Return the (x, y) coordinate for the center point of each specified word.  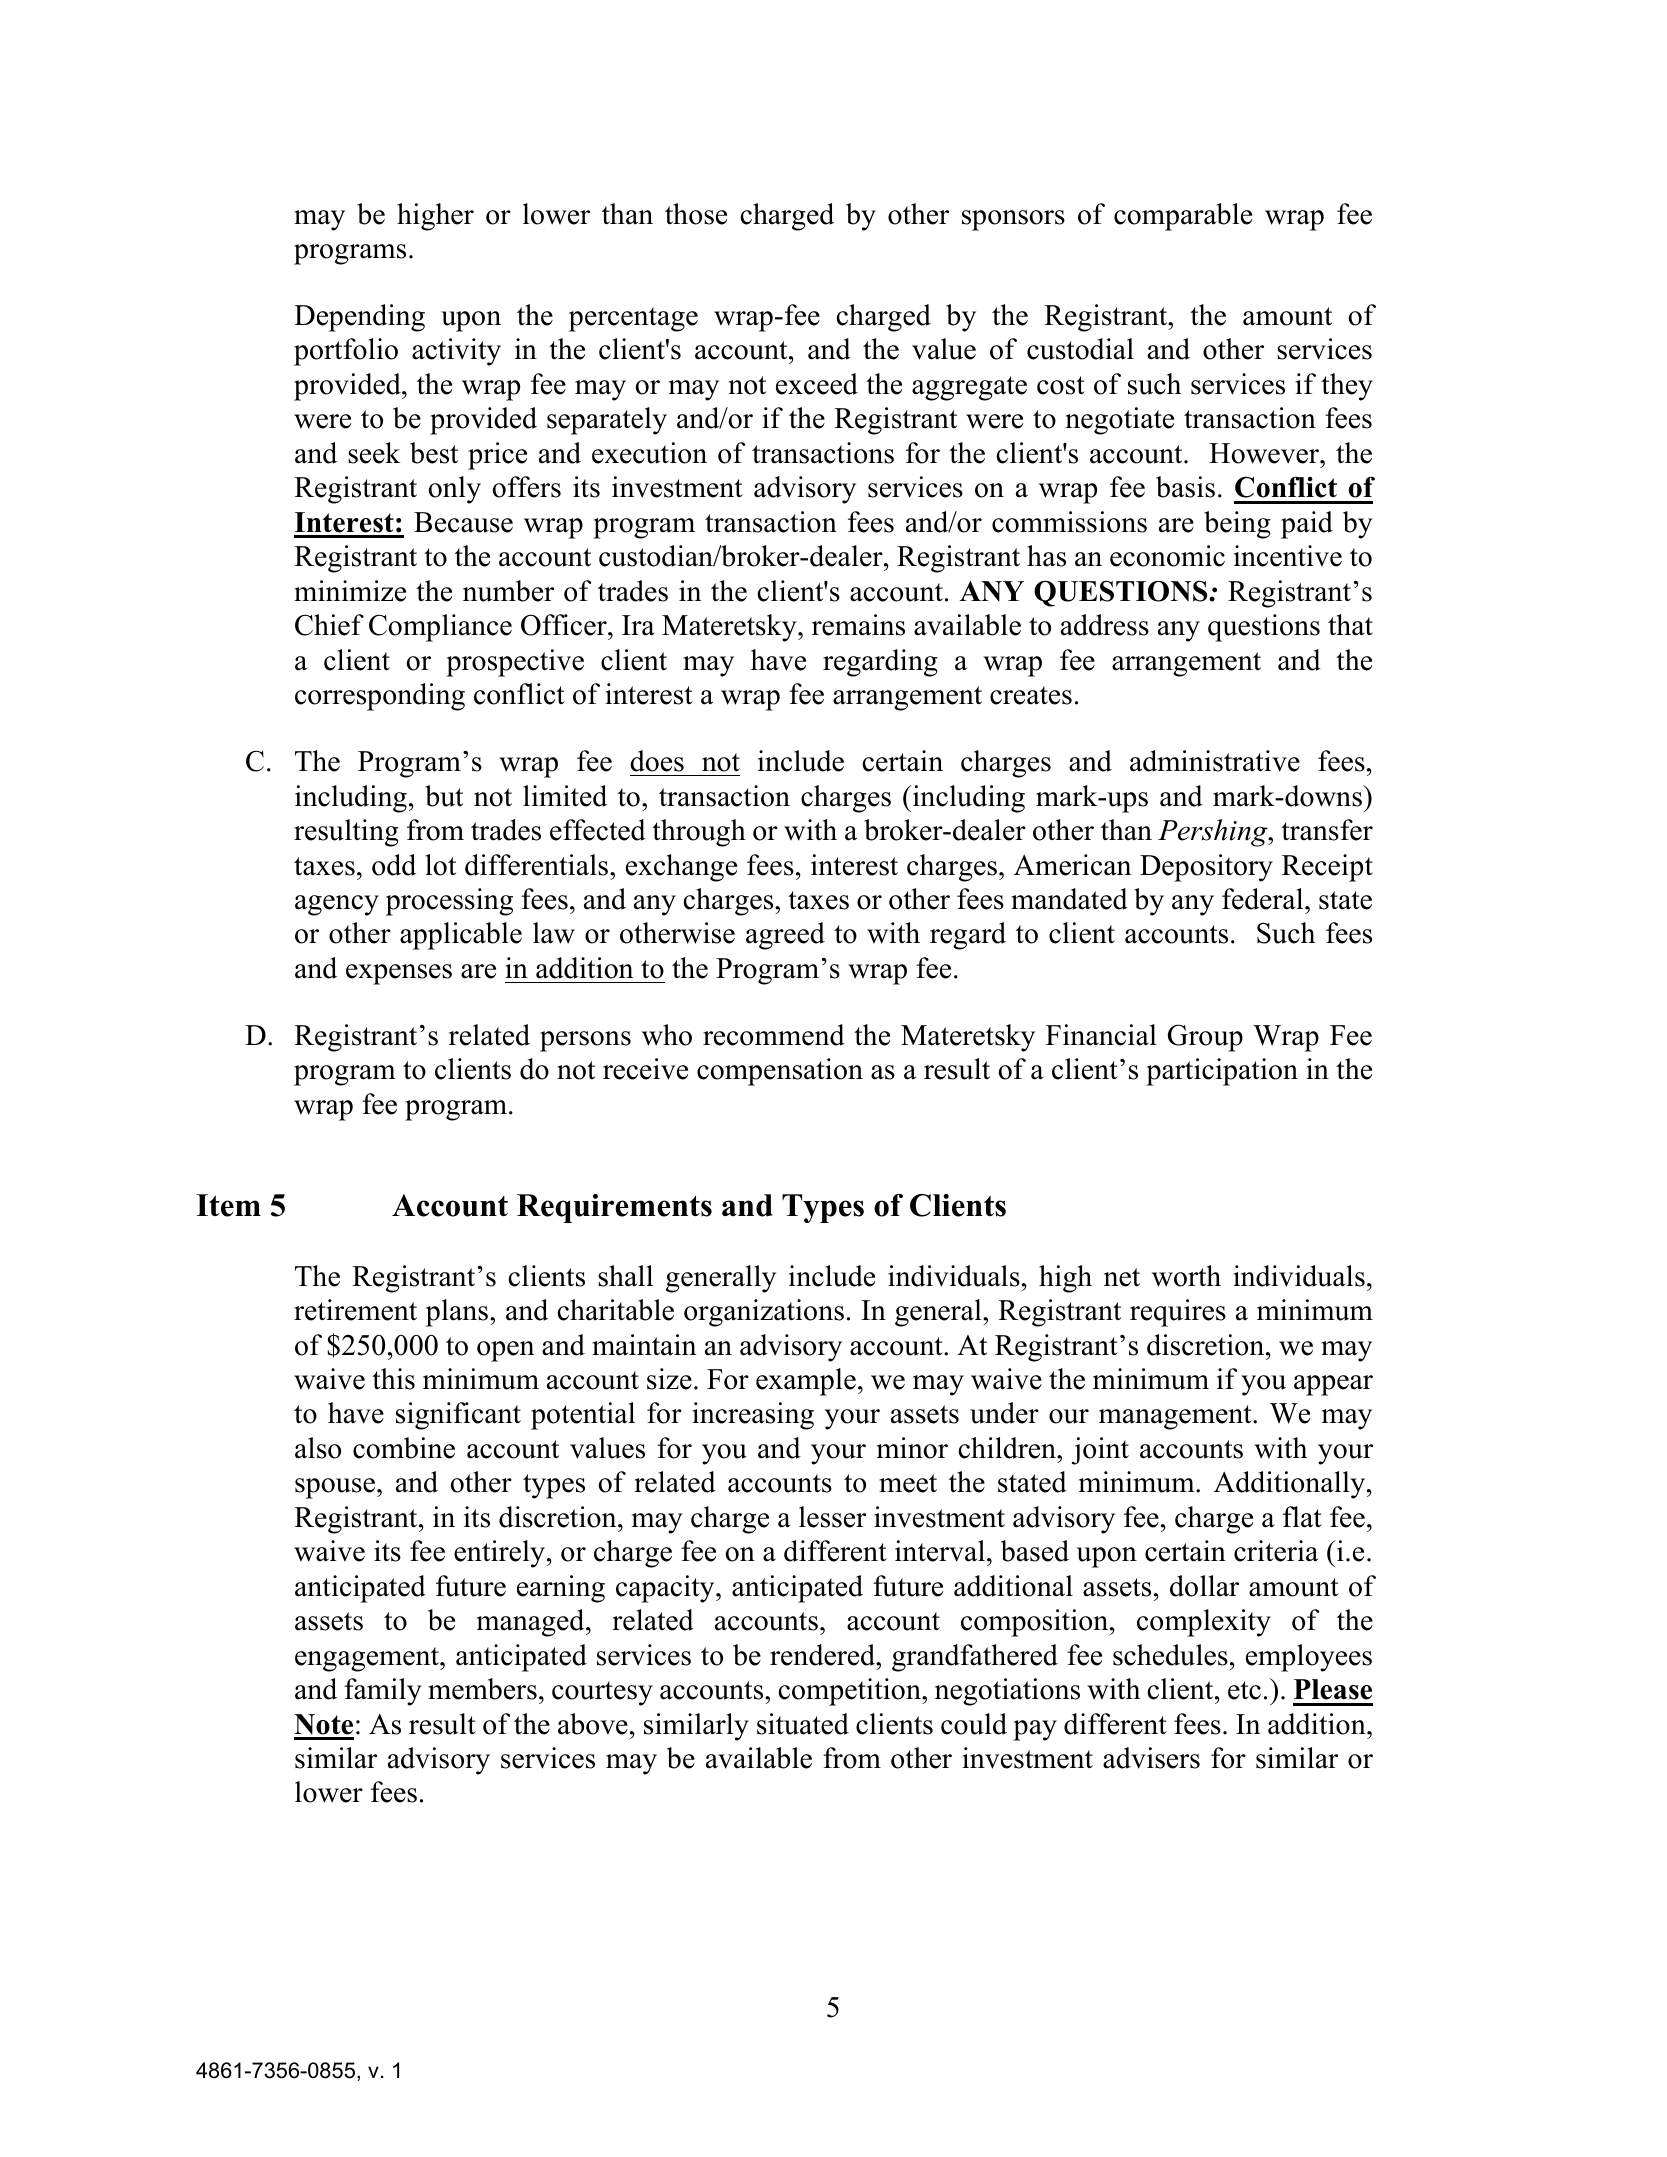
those (696, 214)
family (383, 1692)
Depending (359, 318)
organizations (764, 1313)
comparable (1183, 217)
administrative (1215, 761)
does (657, 761)
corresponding (380, 697)
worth (1186, 1276)
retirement (355, 1310)
